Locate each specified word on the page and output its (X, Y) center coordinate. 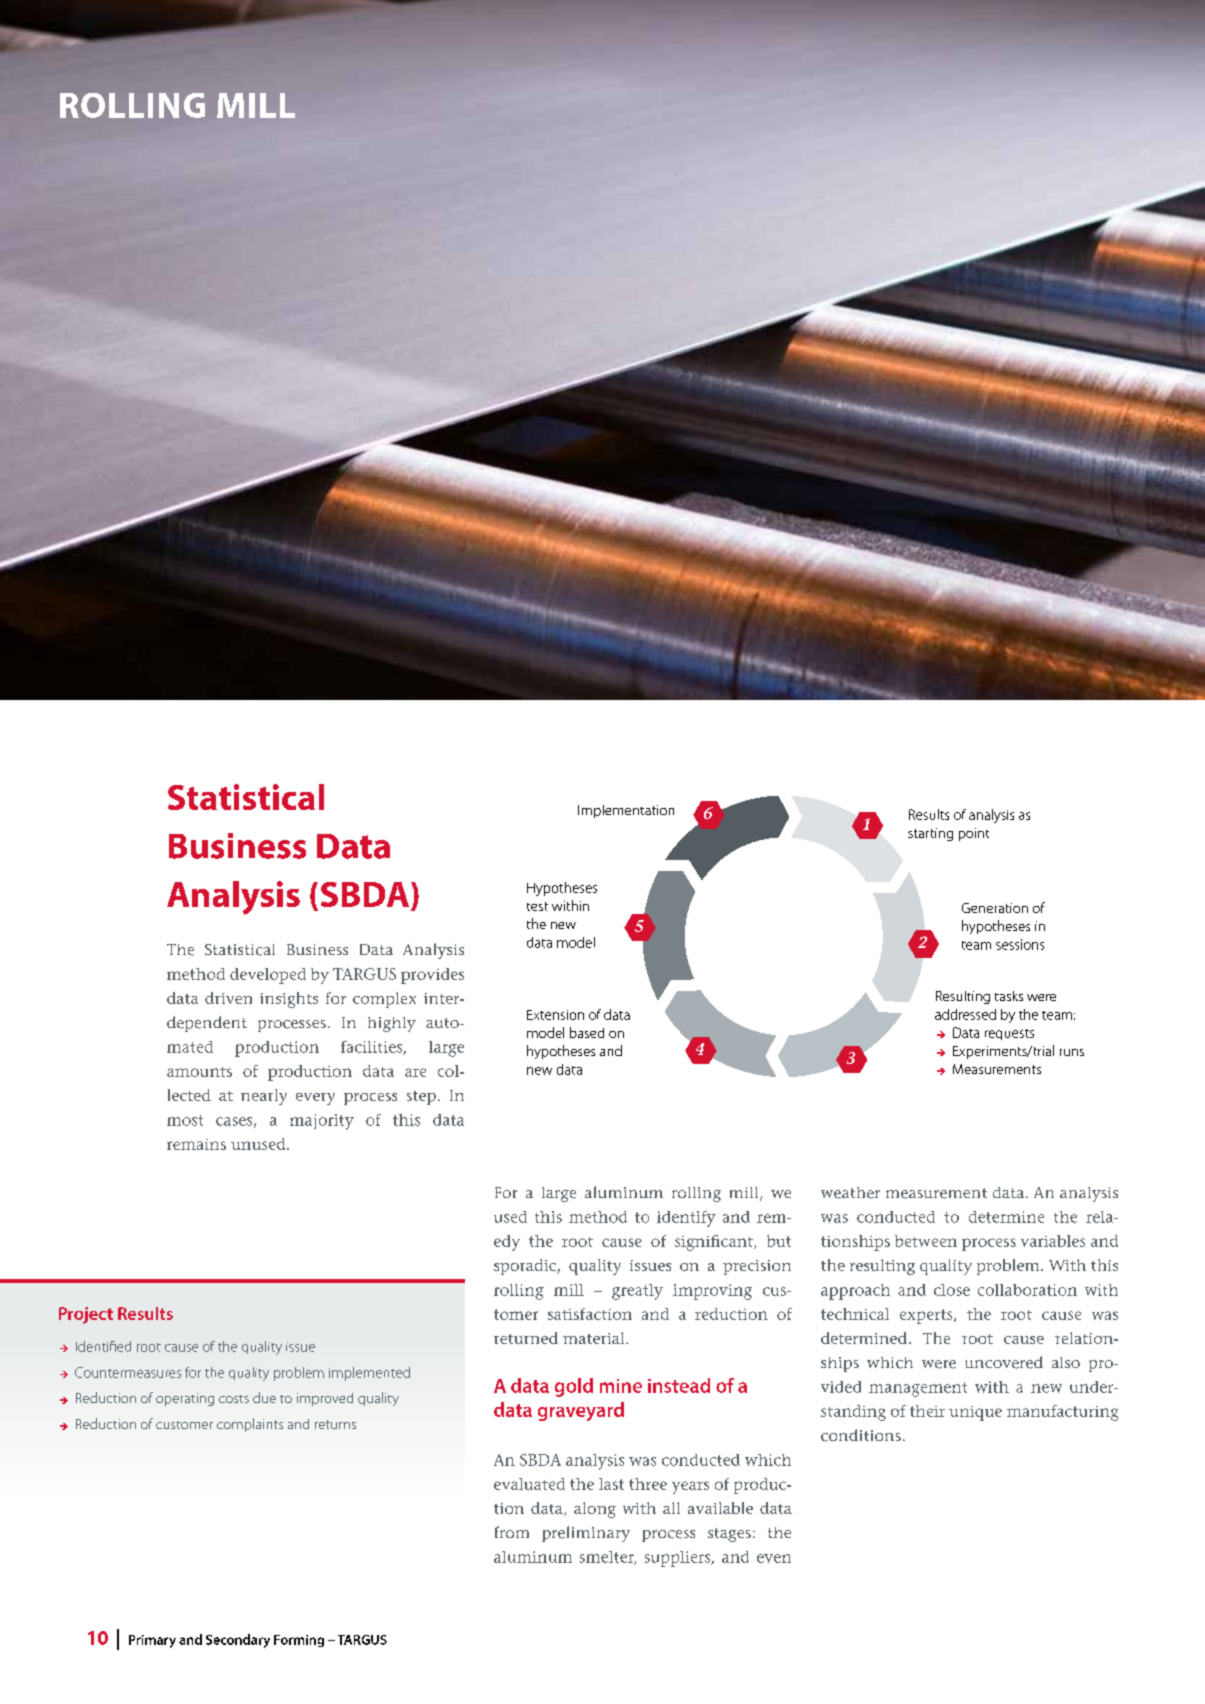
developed (268, 976)
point (974, 834)
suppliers (679, 1559)
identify (686, 1219)
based (587, 1032)
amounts (199, 1072)
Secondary (238, 1641)
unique (975, 1413)
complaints (250, 1425)
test (537, 906)
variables (1053, 1241)
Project (86, 1315)
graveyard (581, 1411)
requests (1009, 1034)
